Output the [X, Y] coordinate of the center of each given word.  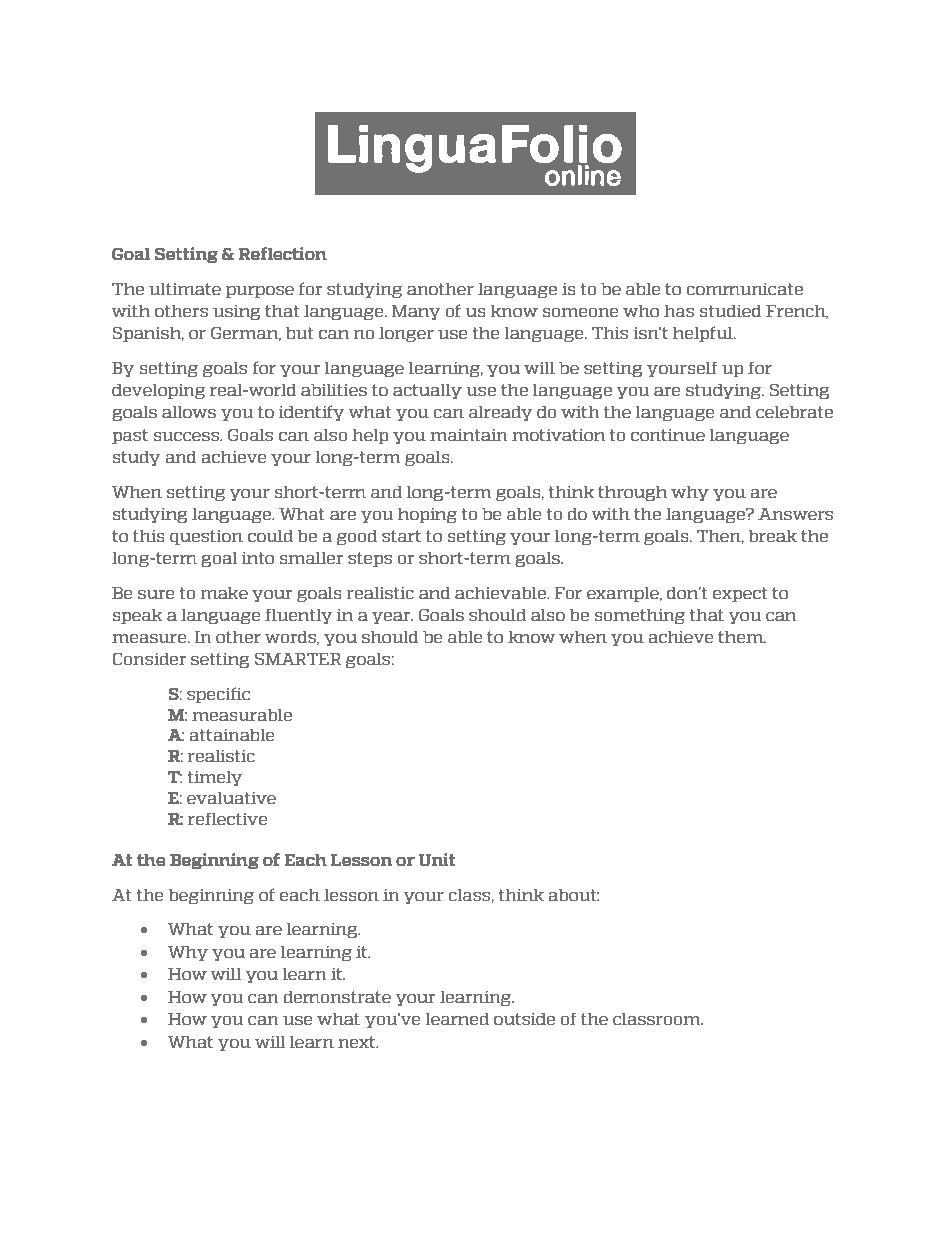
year [392, 618]
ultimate [185, 289]
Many [416, 312]
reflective [227, 818]
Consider [149, 658]
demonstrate [337, 997]
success [187, 436]
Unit [437, 860]
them [742, 637]
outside [524, 1019]
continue [668, 435]
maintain [468, 435]
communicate [745, 289]
